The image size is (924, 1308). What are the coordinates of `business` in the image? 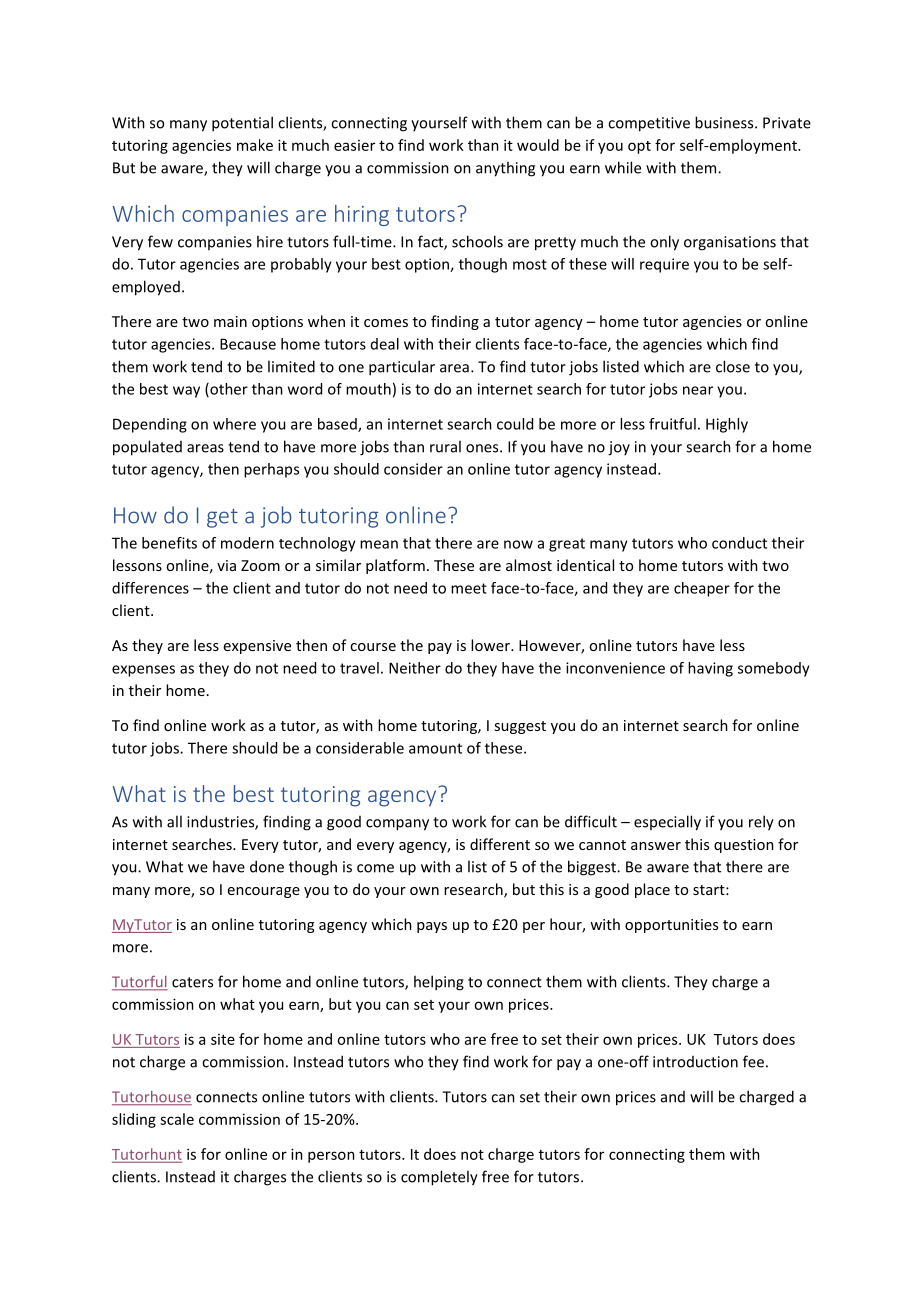 It's located at (725, 122).
